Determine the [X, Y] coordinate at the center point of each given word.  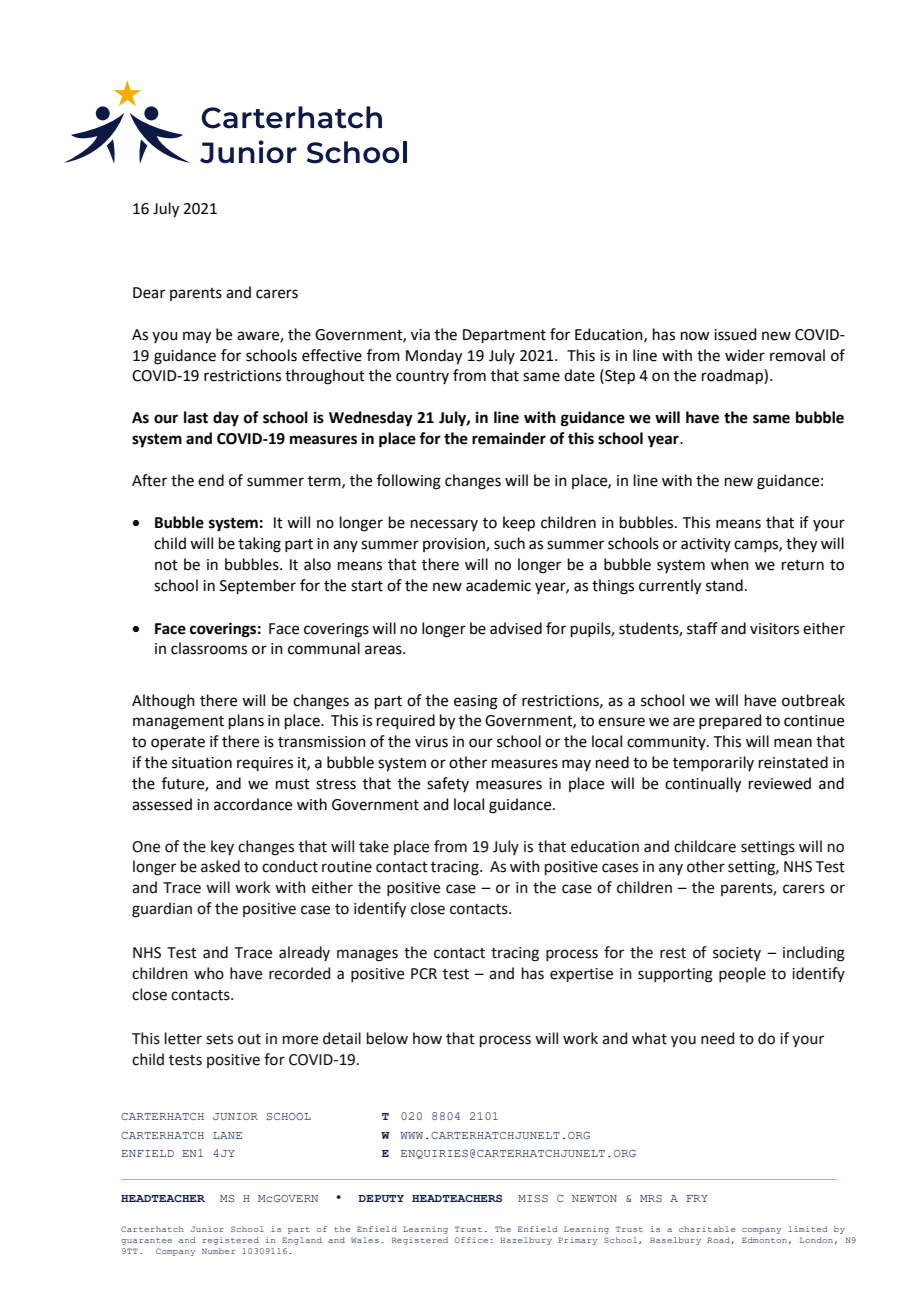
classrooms [209, 648]
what [649, 1038]
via [420, 335]
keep [519, 523]
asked [220, 866]
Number [218, 1251]
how [427, 1038]
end [211, 480]
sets [219, 1039]
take [374, 846]
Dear [149, 293]
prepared [730, 721]
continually [703, 785]
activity [706, 545]
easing [476, 702]
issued [735, 334]
